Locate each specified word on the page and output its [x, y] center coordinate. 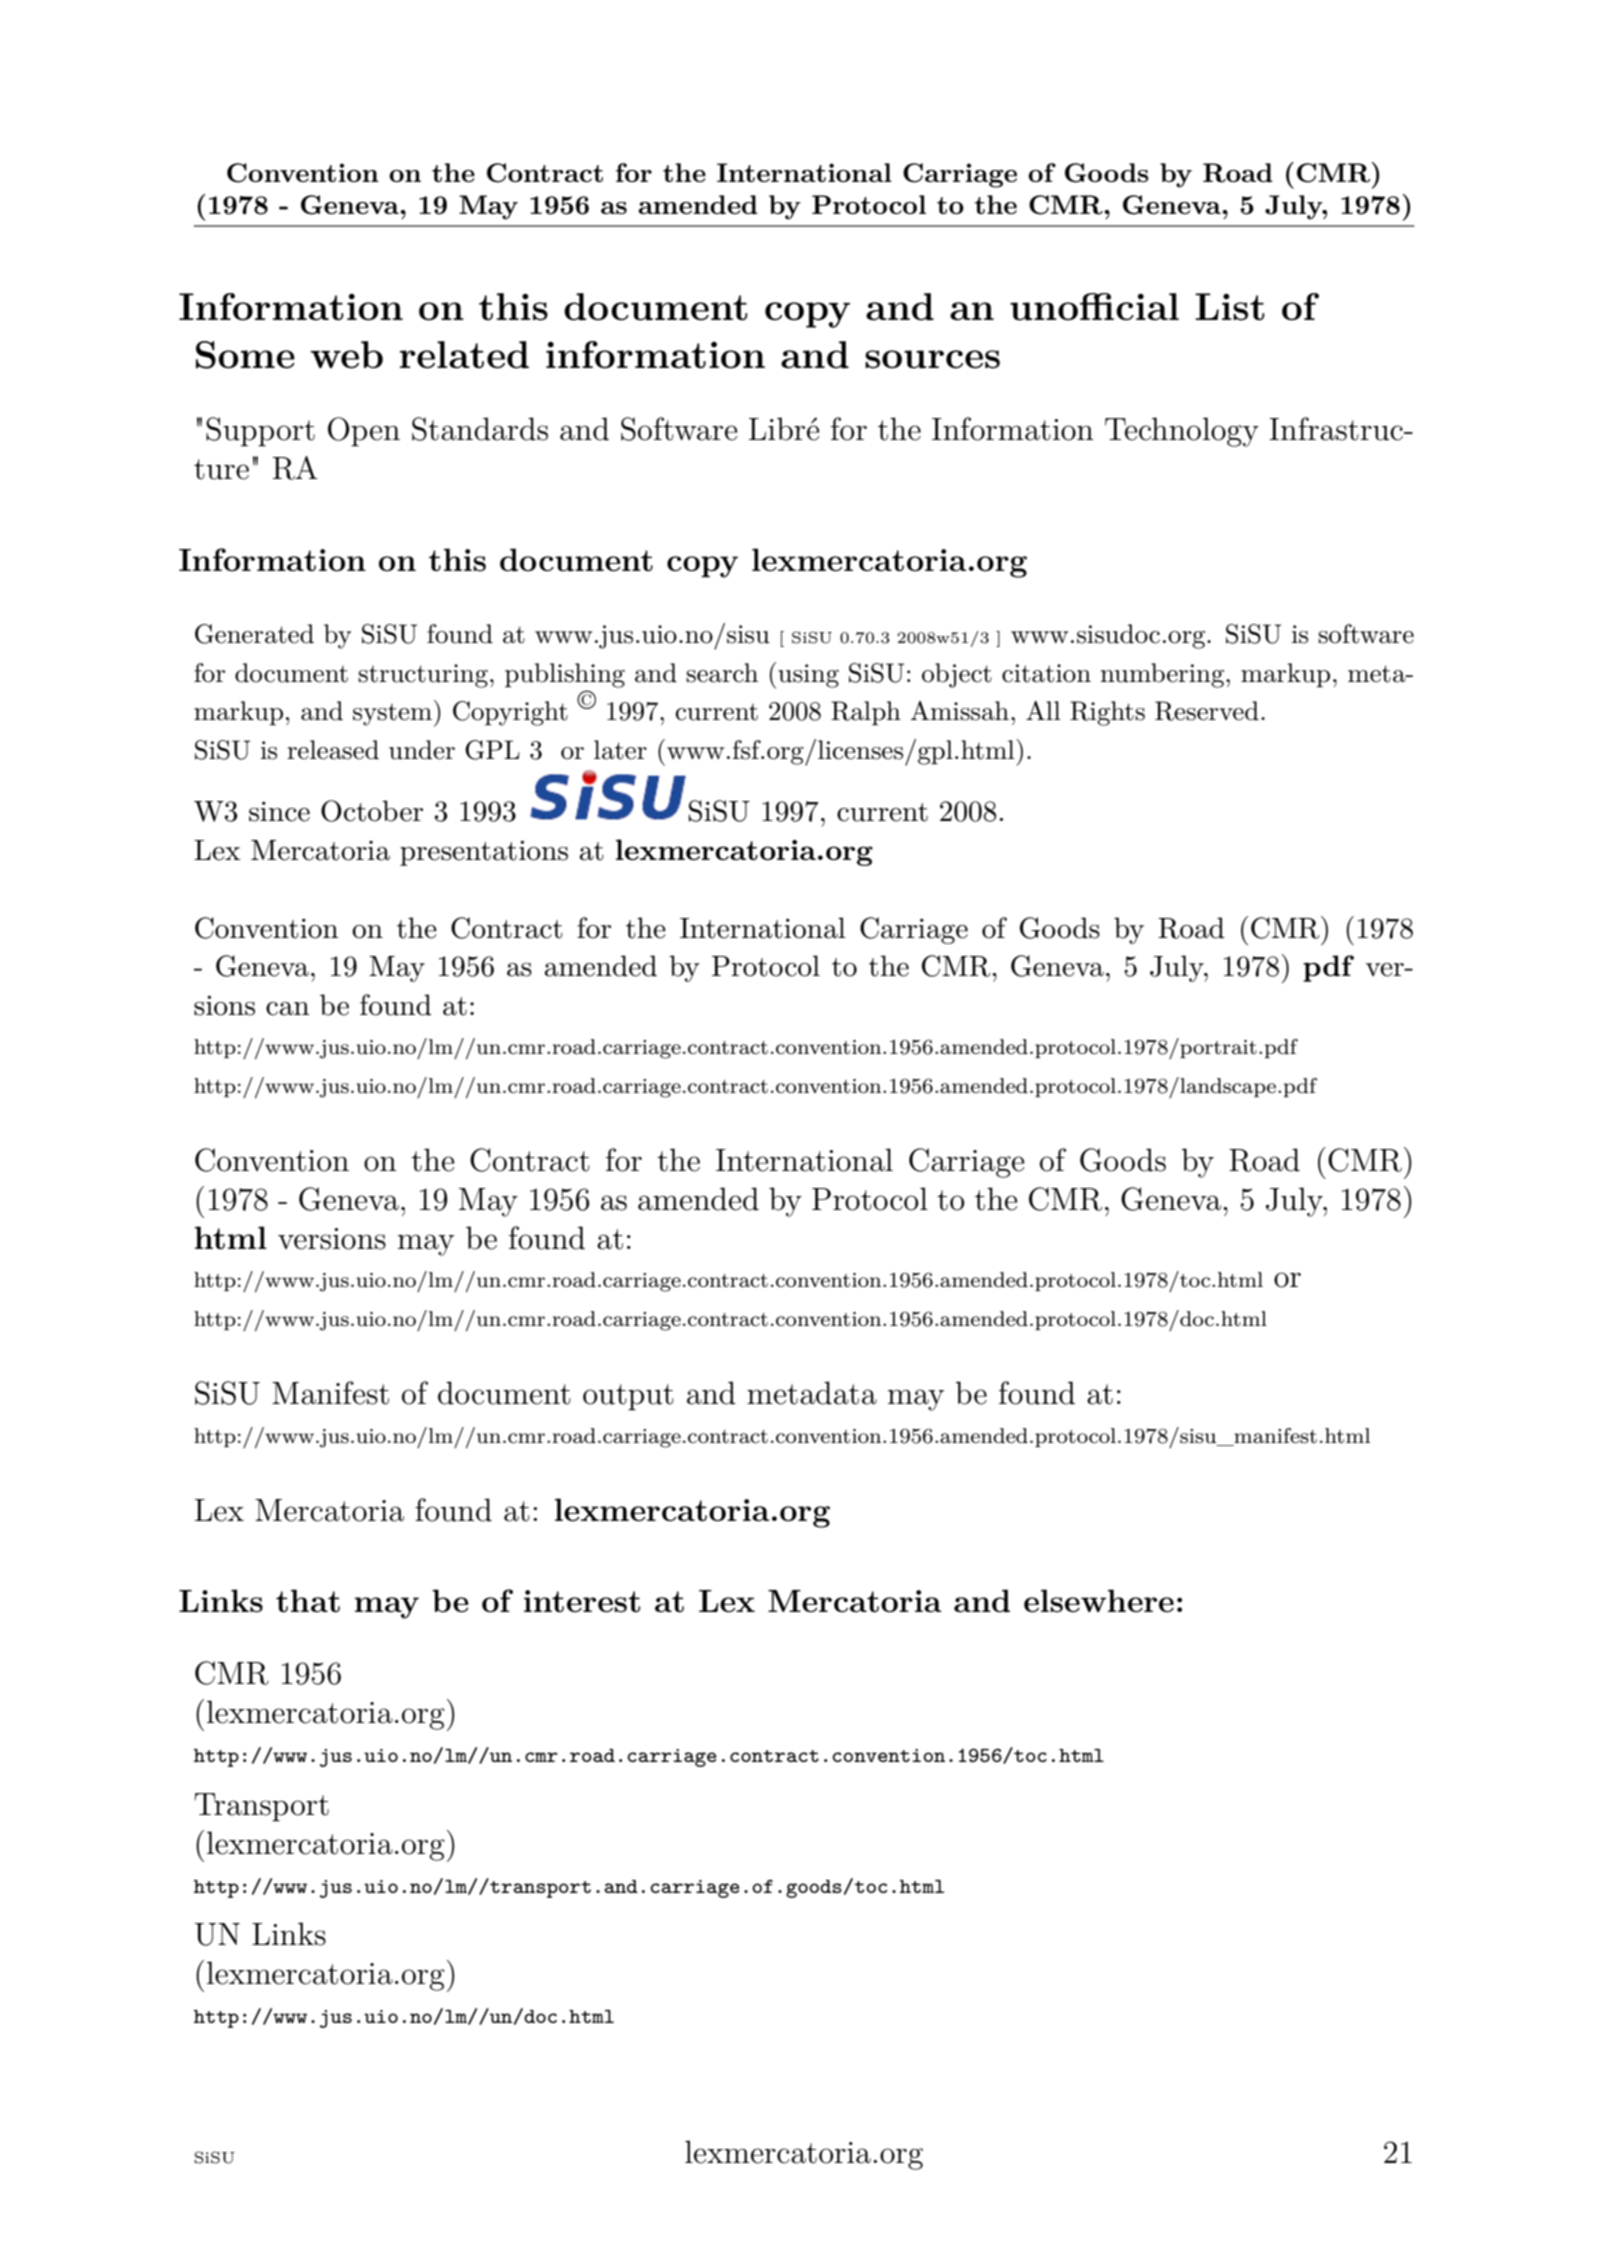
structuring [423, 676]
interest [582, 1601]
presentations [484, 853]
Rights [1107, 713]
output [628, 1397]
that [308, 1601]
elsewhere [1099, 1601]
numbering [1163, 675]
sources [932, 359]
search [722, 673]
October [372, 811]
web [346, 355]
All [1043, 710]
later [620, 750]
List [1230, 307]
